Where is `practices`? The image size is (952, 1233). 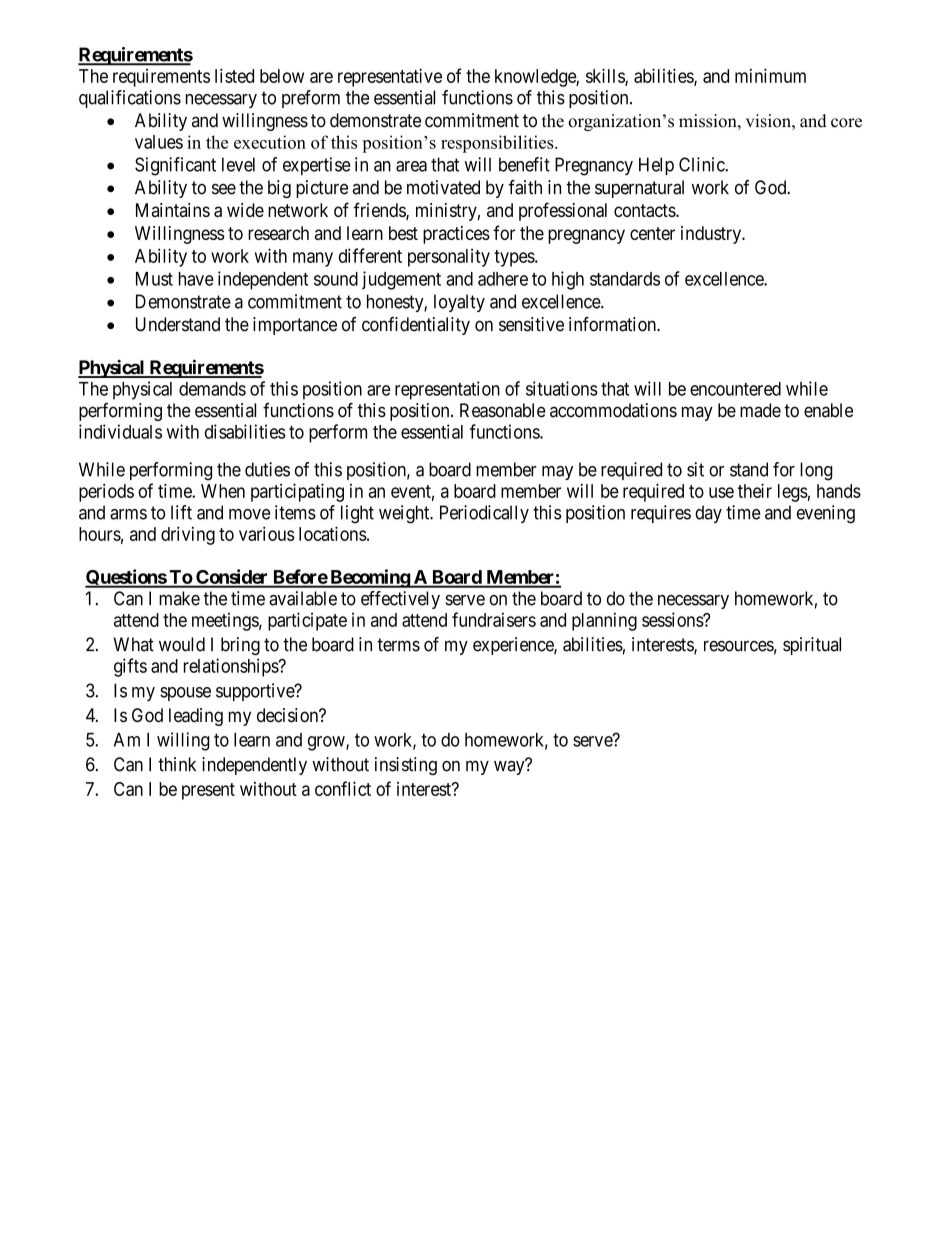
practices is located at coordinates (456, 235).
